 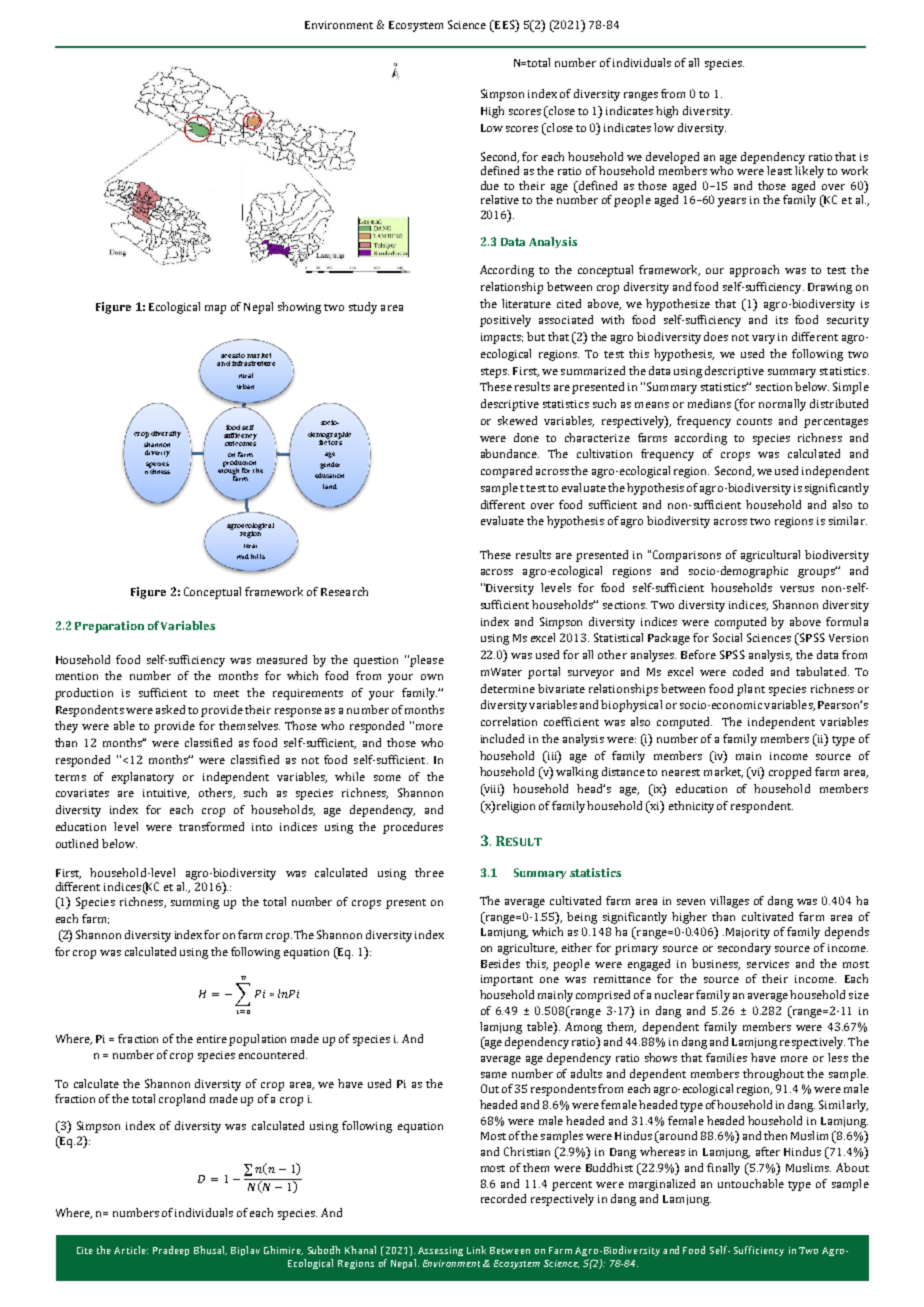 I want to click on abundance, so click(x=510, y=453).
